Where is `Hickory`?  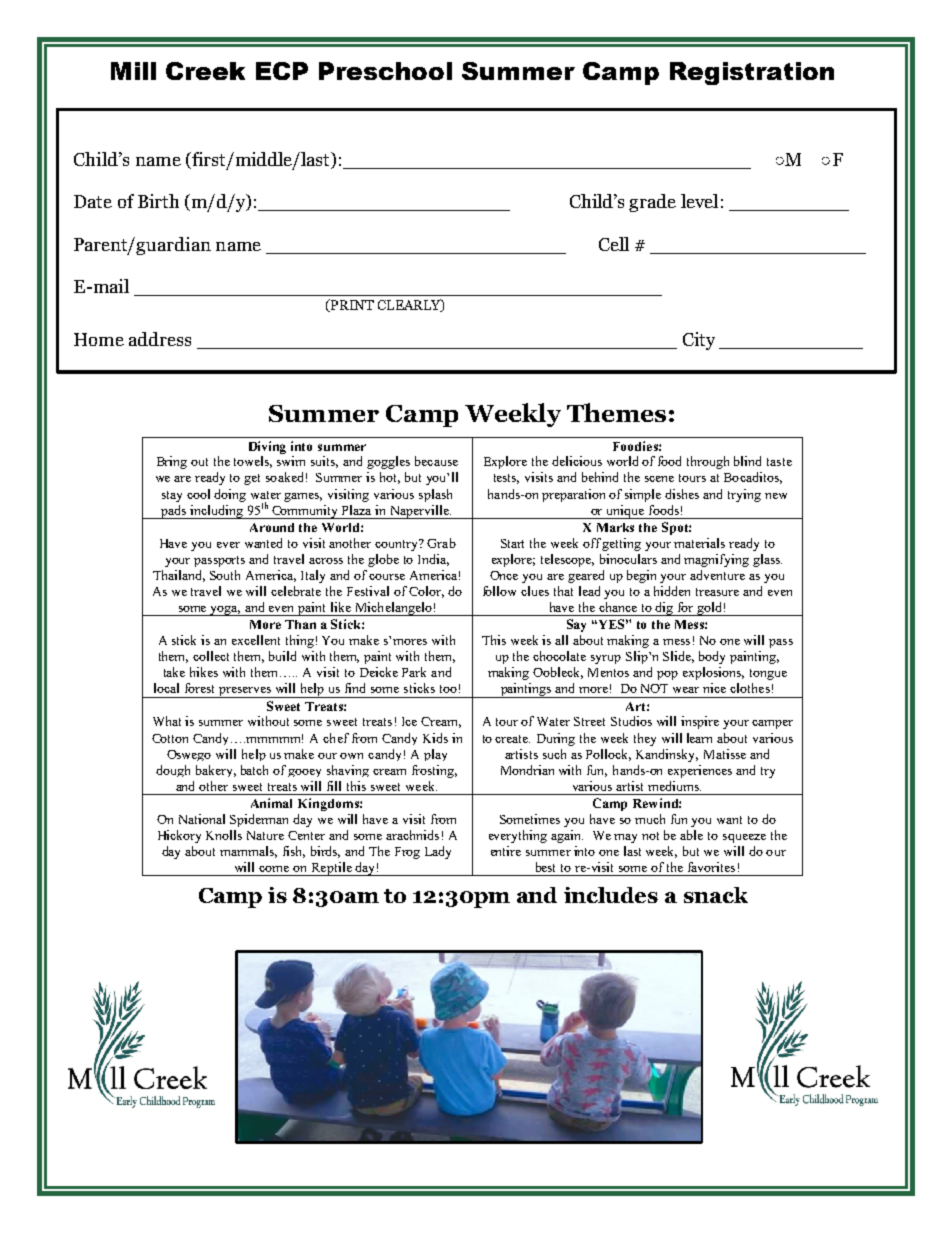 Hickory is located at coordinates (179, 836).
